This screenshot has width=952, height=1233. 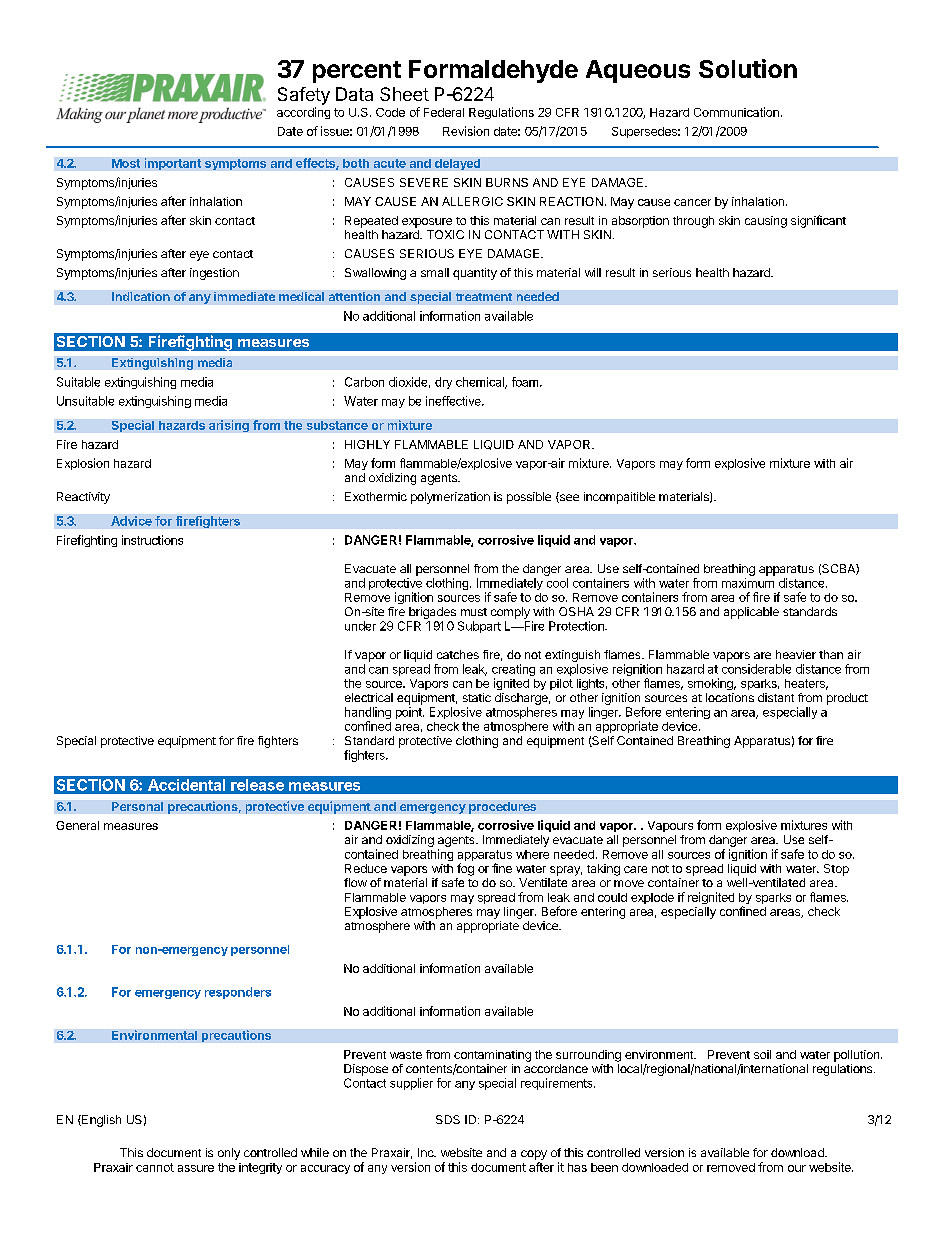 I want to click on soil, so click(x=762, y=1054).
